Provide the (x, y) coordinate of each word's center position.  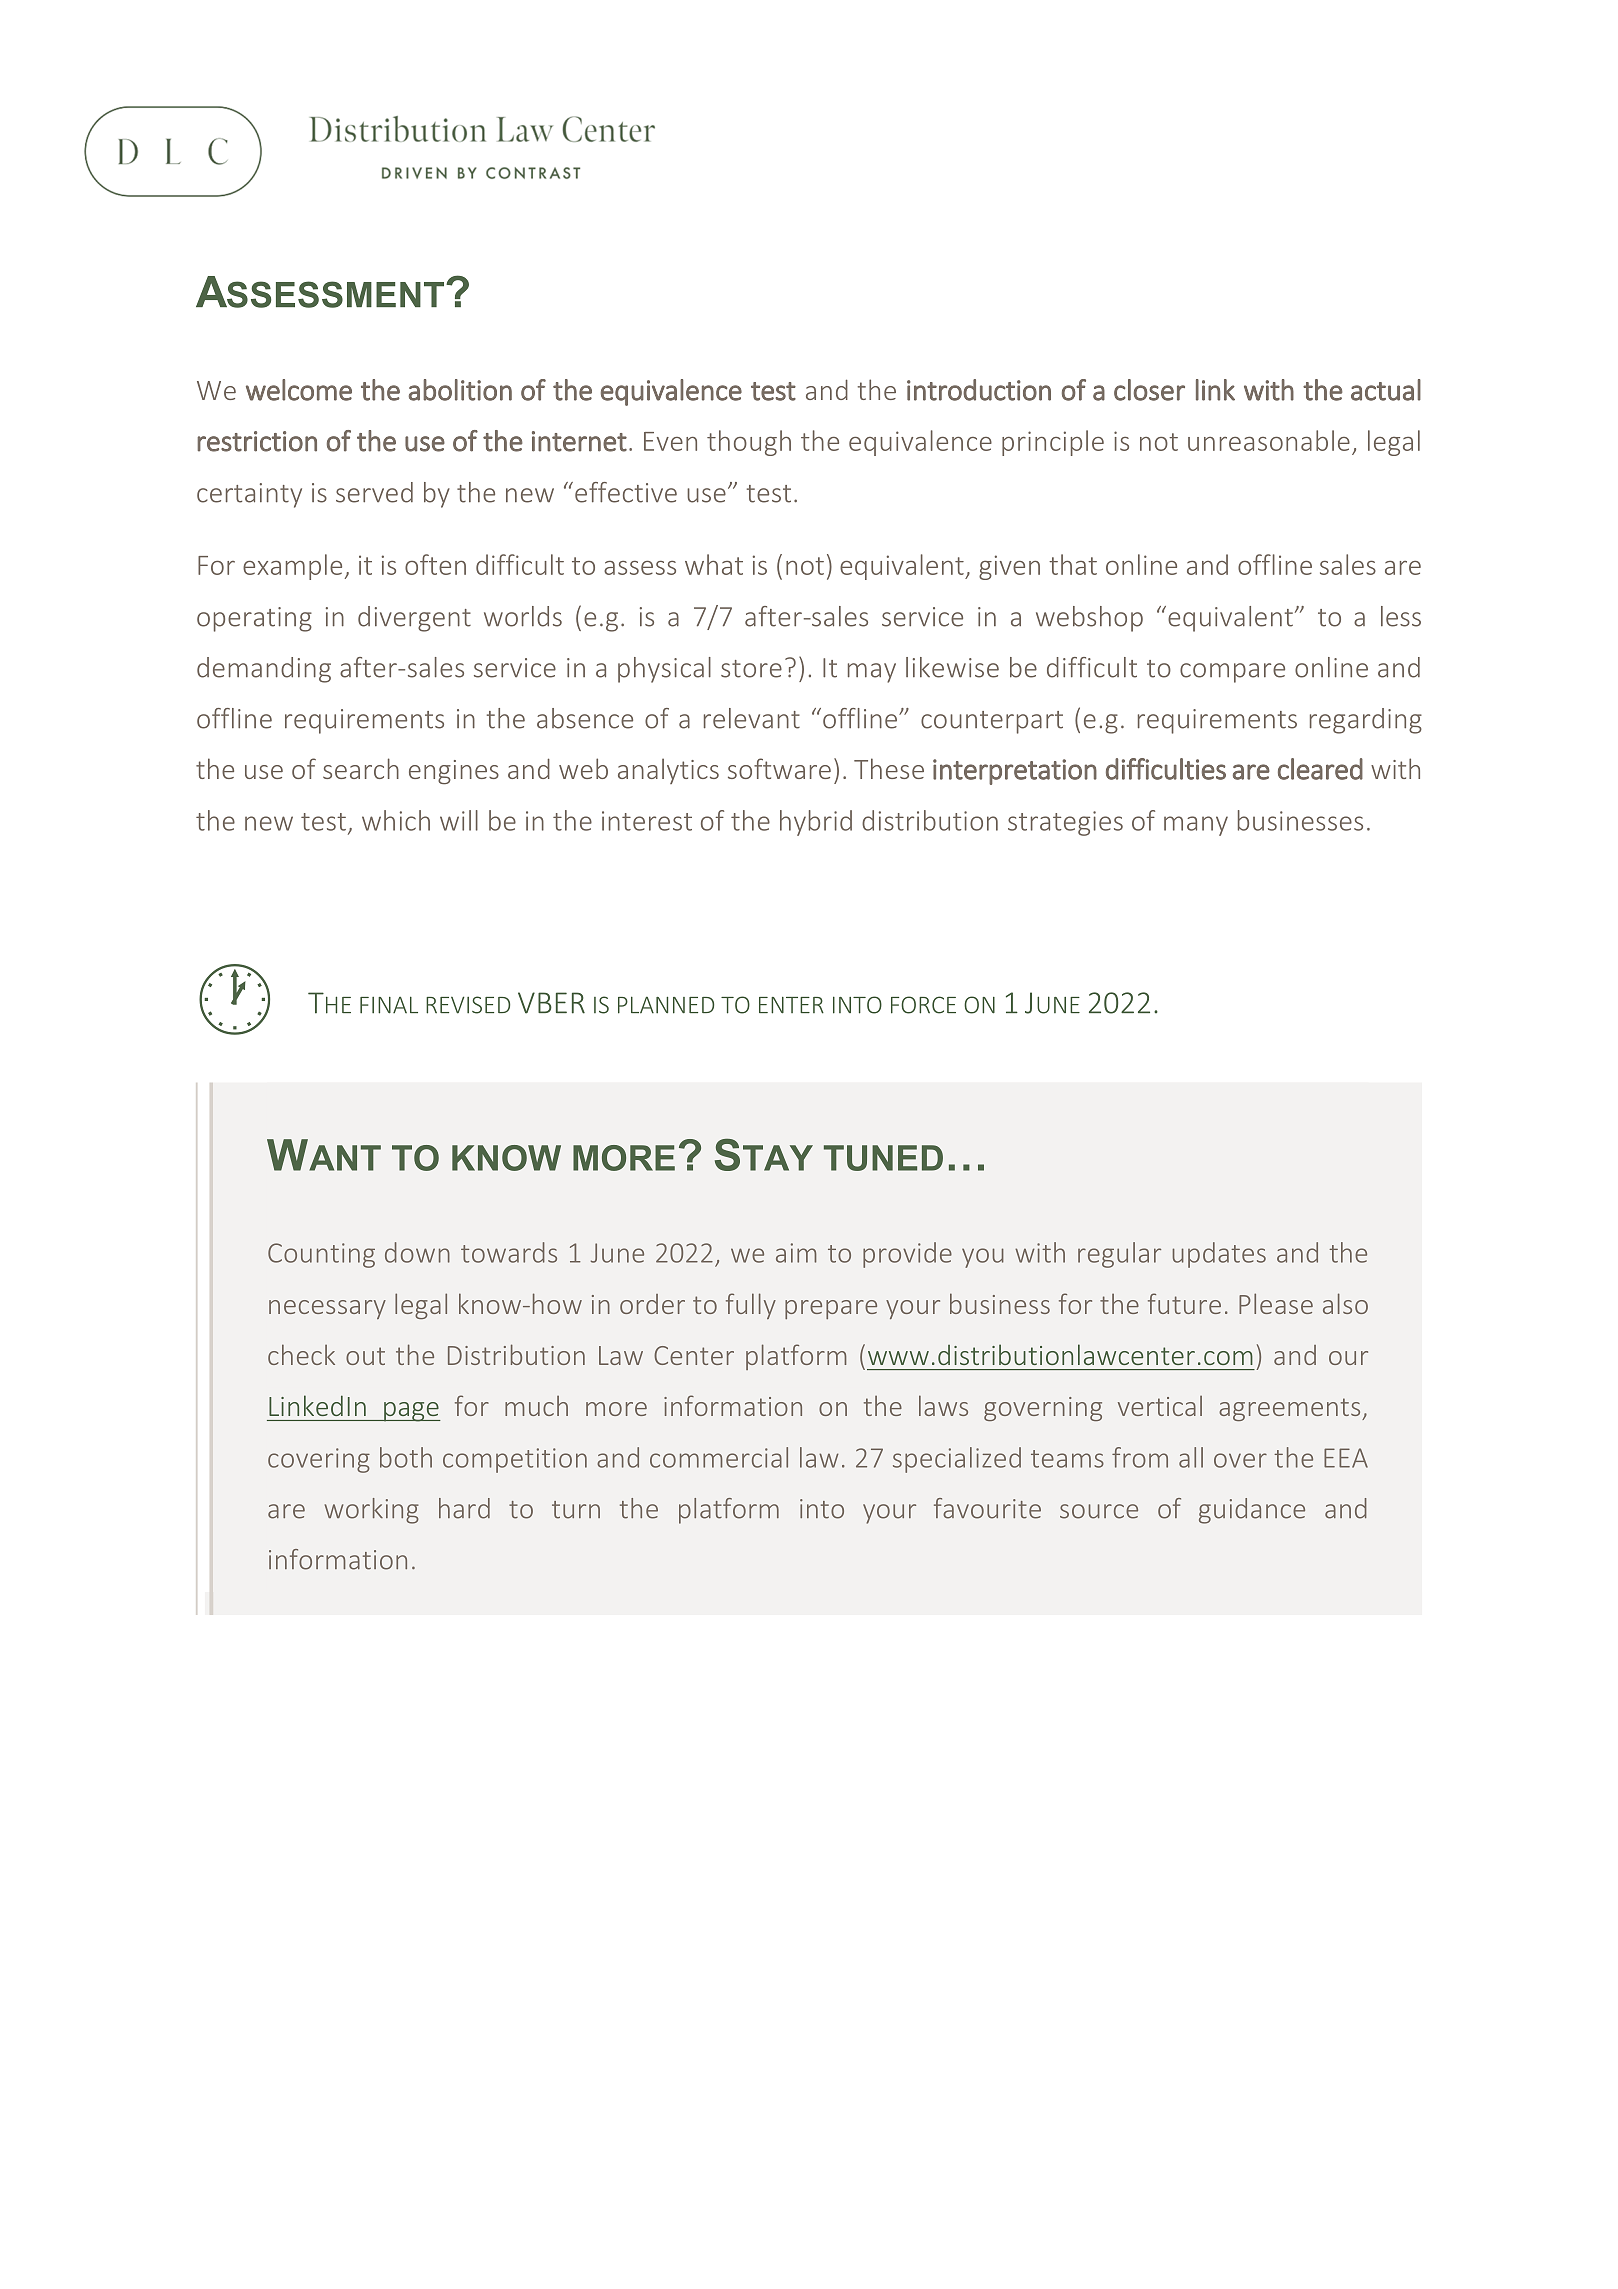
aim (796, 1253)
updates (1219, 1255)
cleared (1320, 769)
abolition (460, 390)
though (749, 443)
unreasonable (1269, 440)
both (406, 1457)
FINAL (389, 1005)
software (779, 768)
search (361, 768)
